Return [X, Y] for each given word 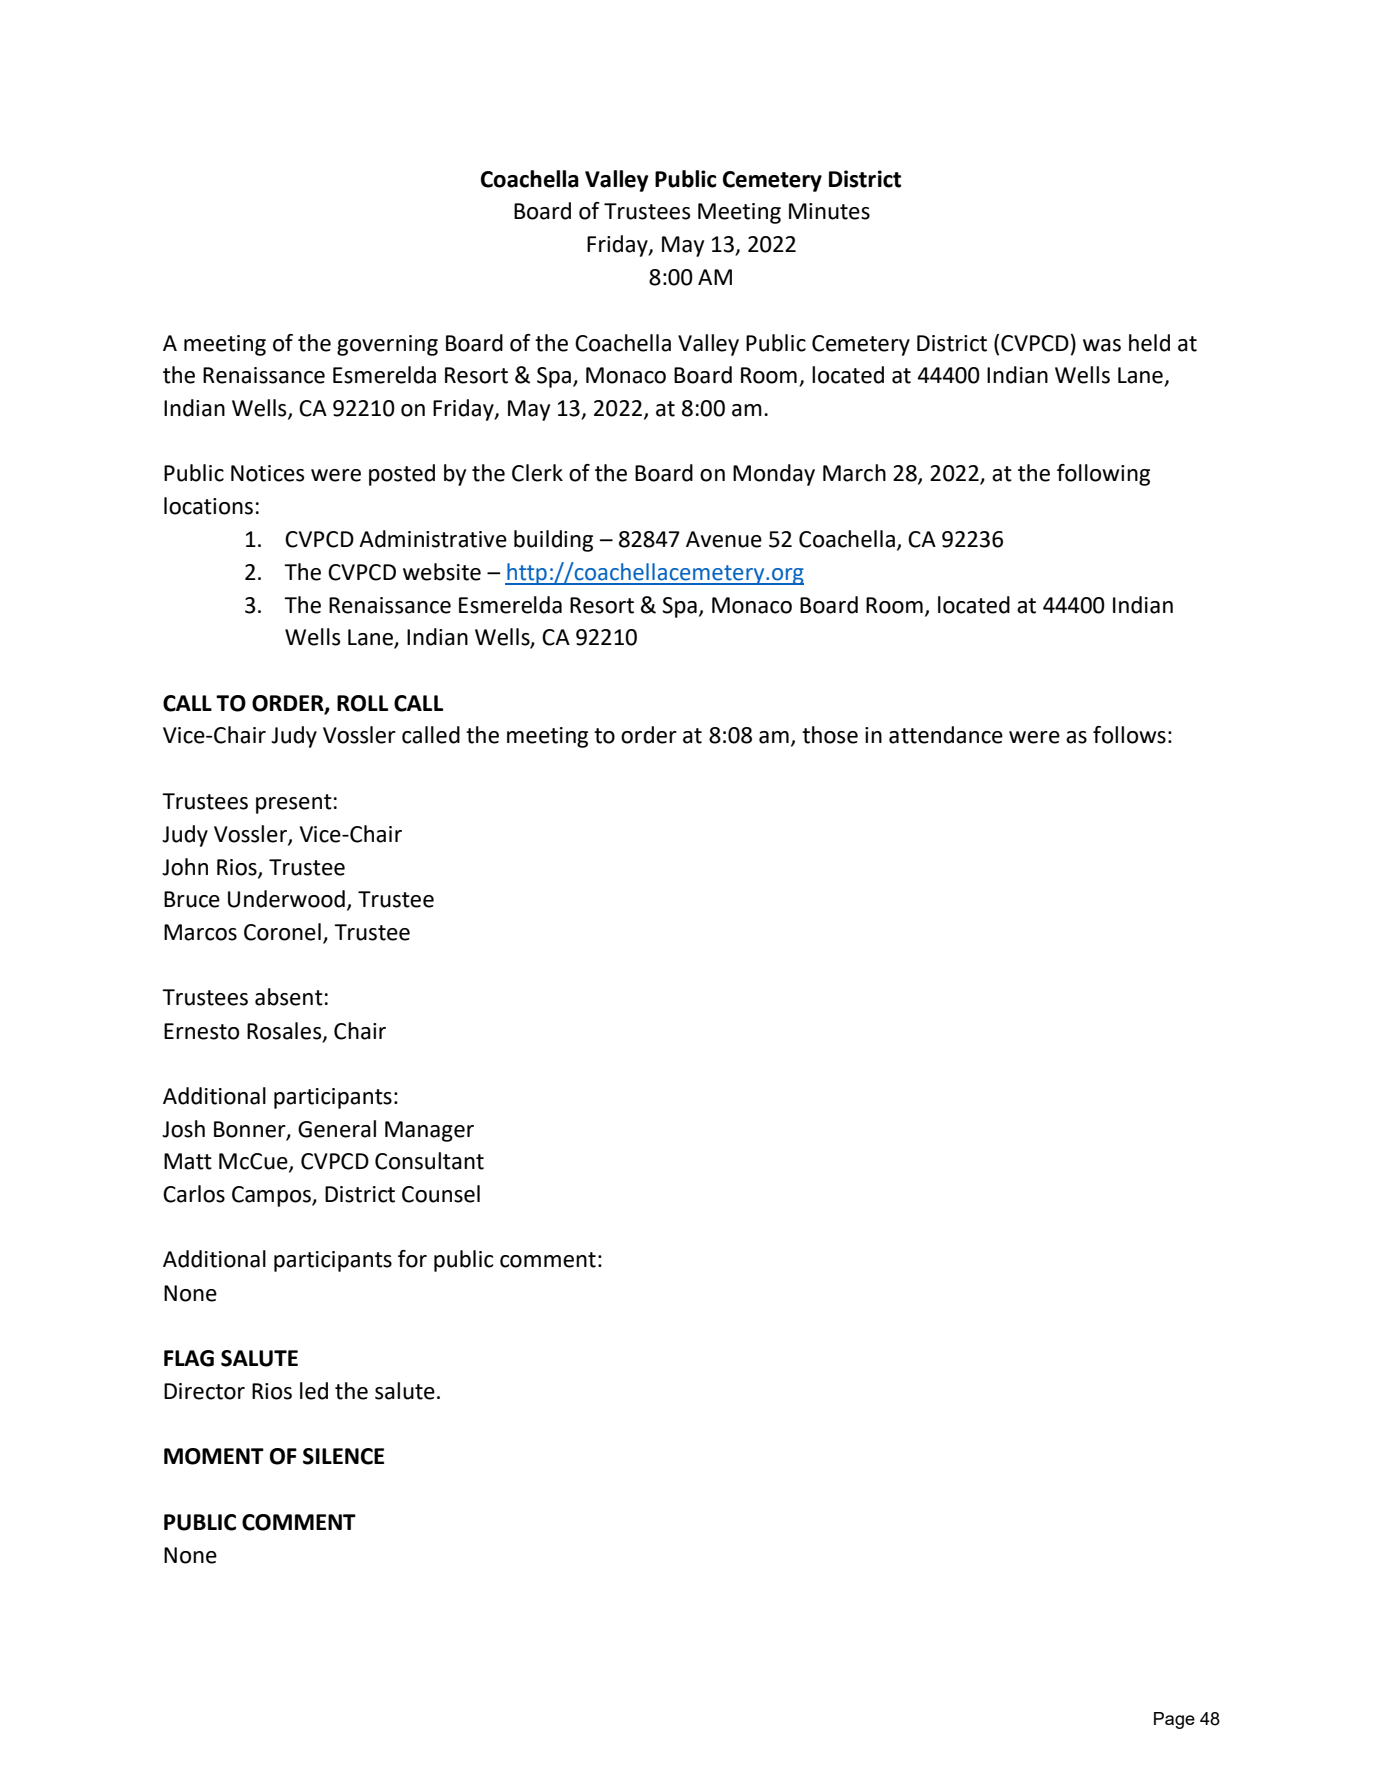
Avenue [724, 539]
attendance [946, 735]
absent [289, 997]
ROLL [362, 703]
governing [387, 345]
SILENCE [343, 1456]
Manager [429, 1131]
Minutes [829, 211]
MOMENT [214, 1456]
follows [1129, 735]
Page [1174, 1720]
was [1102, 345]
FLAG [189, 1358]
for [412, 1259]
